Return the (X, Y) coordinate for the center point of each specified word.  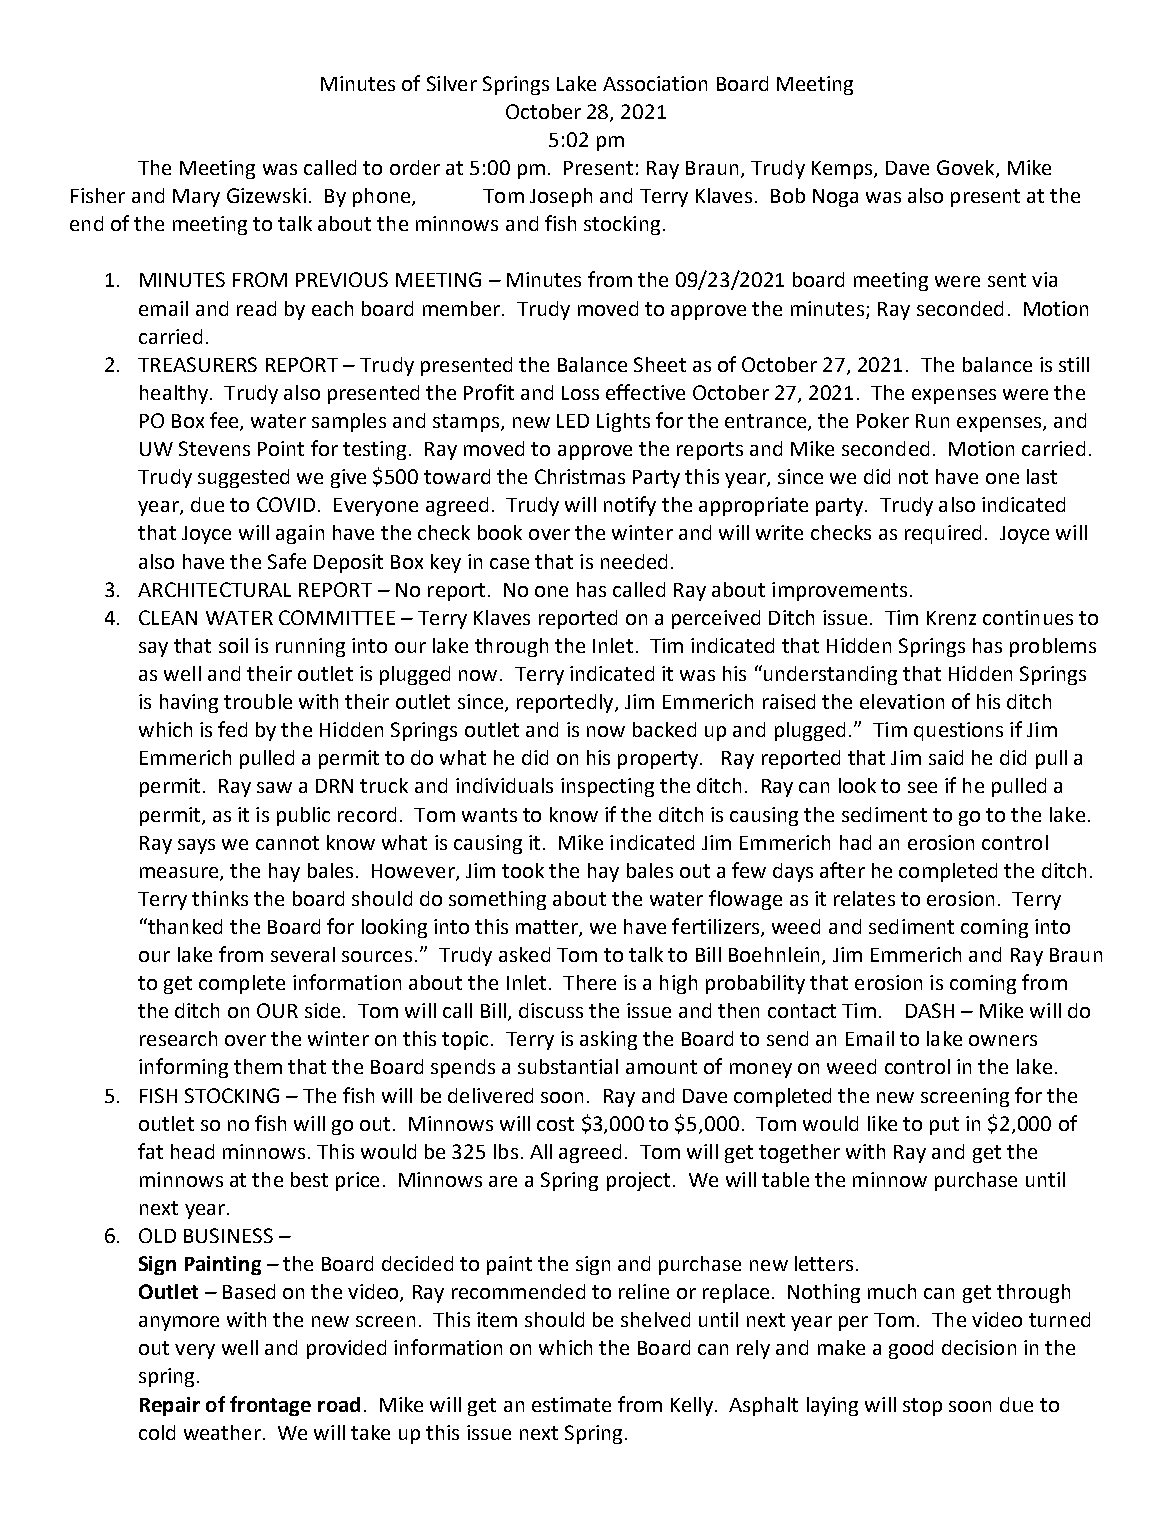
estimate (571, 1404)
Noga (835, 198)
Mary (196, 198)
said (946, 757)
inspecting (607, 787)
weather (222, 1432)
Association (655, 83)
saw (274, 787)
